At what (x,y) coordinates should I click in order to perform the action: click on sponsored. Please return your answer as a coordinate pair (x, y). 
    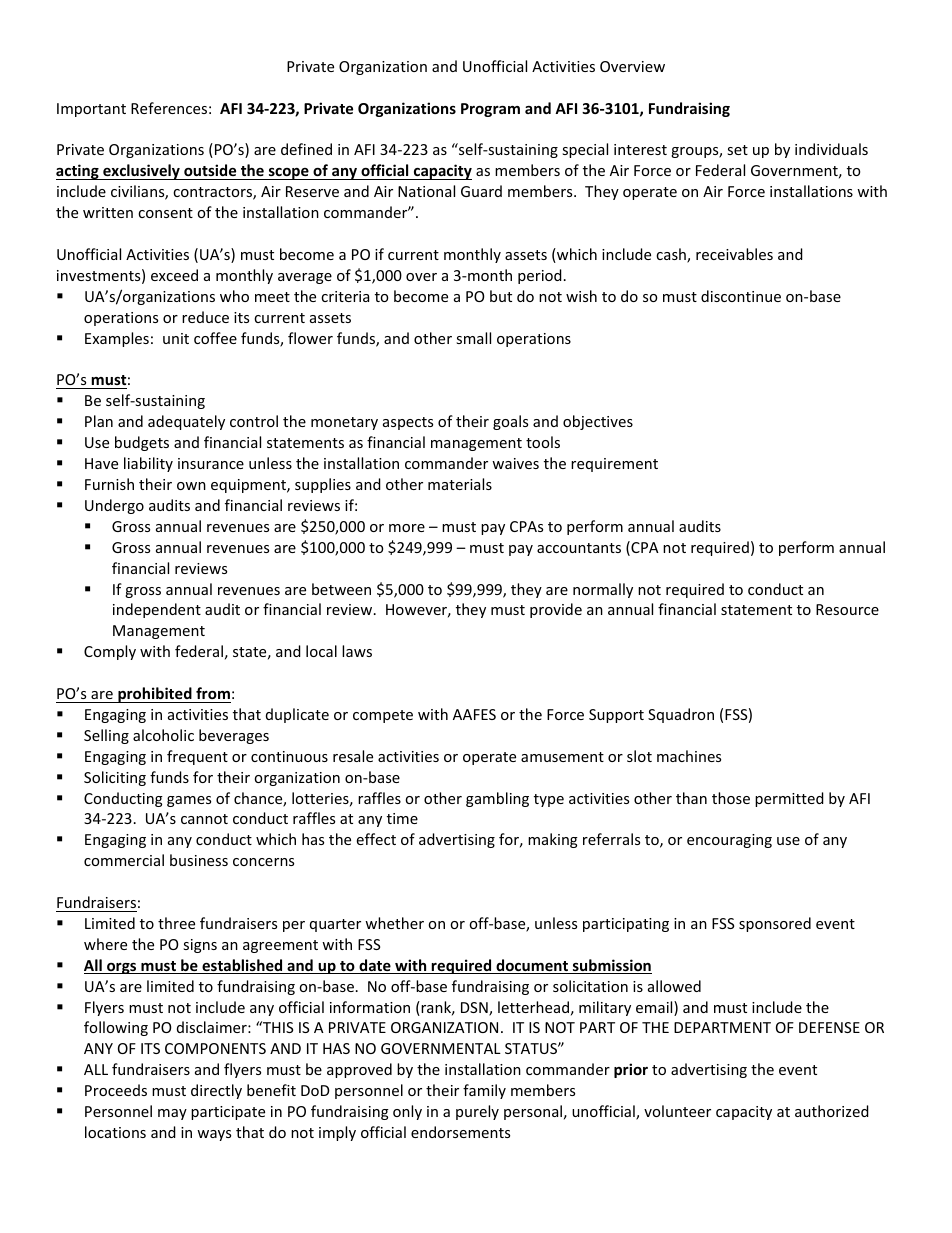
    Looking at the image, I should click on (775, 924).
